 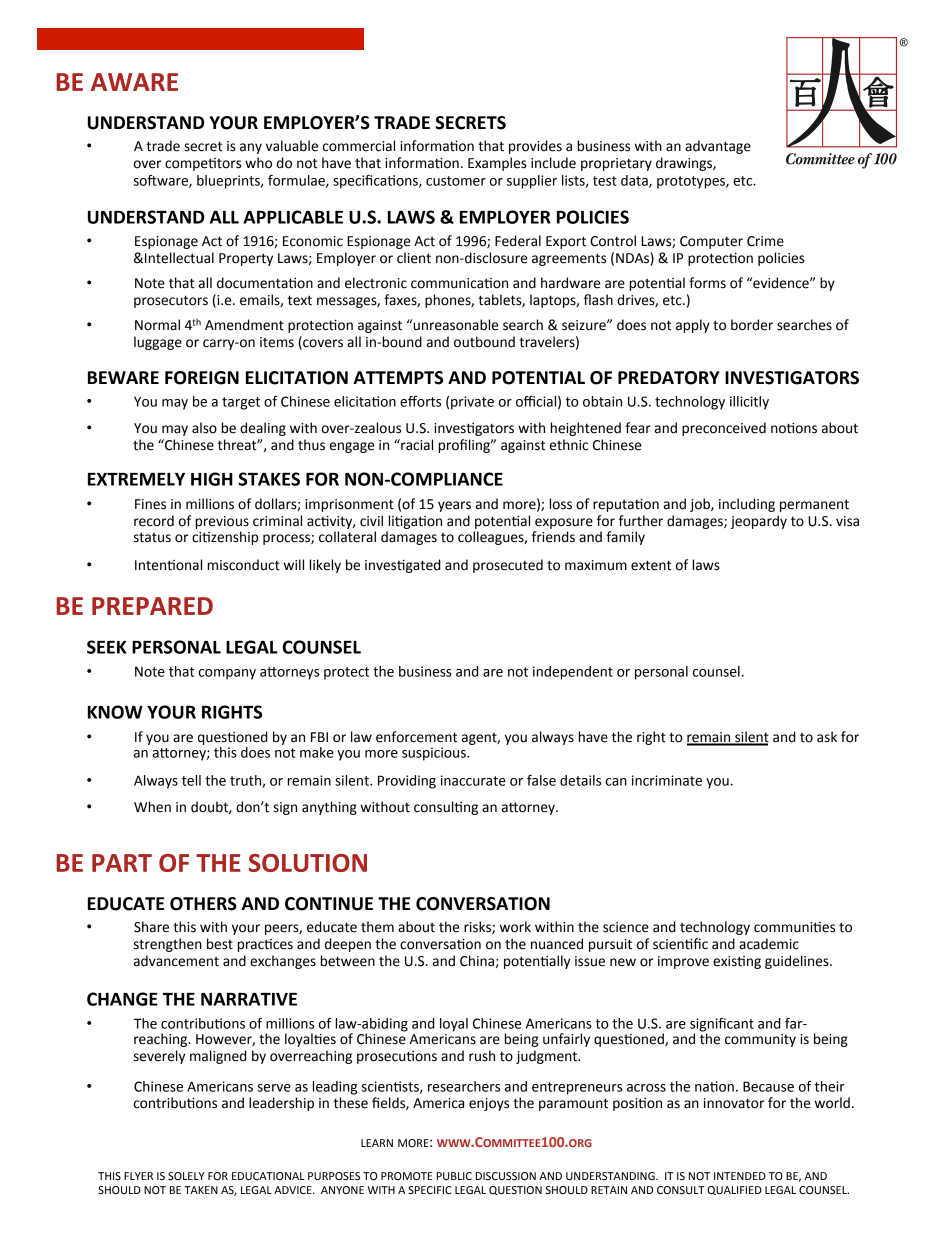 What do you see at coordinates (483, 904) in the screenshot?
I see `CONVERSATION` at bounding box center [483, 904].
